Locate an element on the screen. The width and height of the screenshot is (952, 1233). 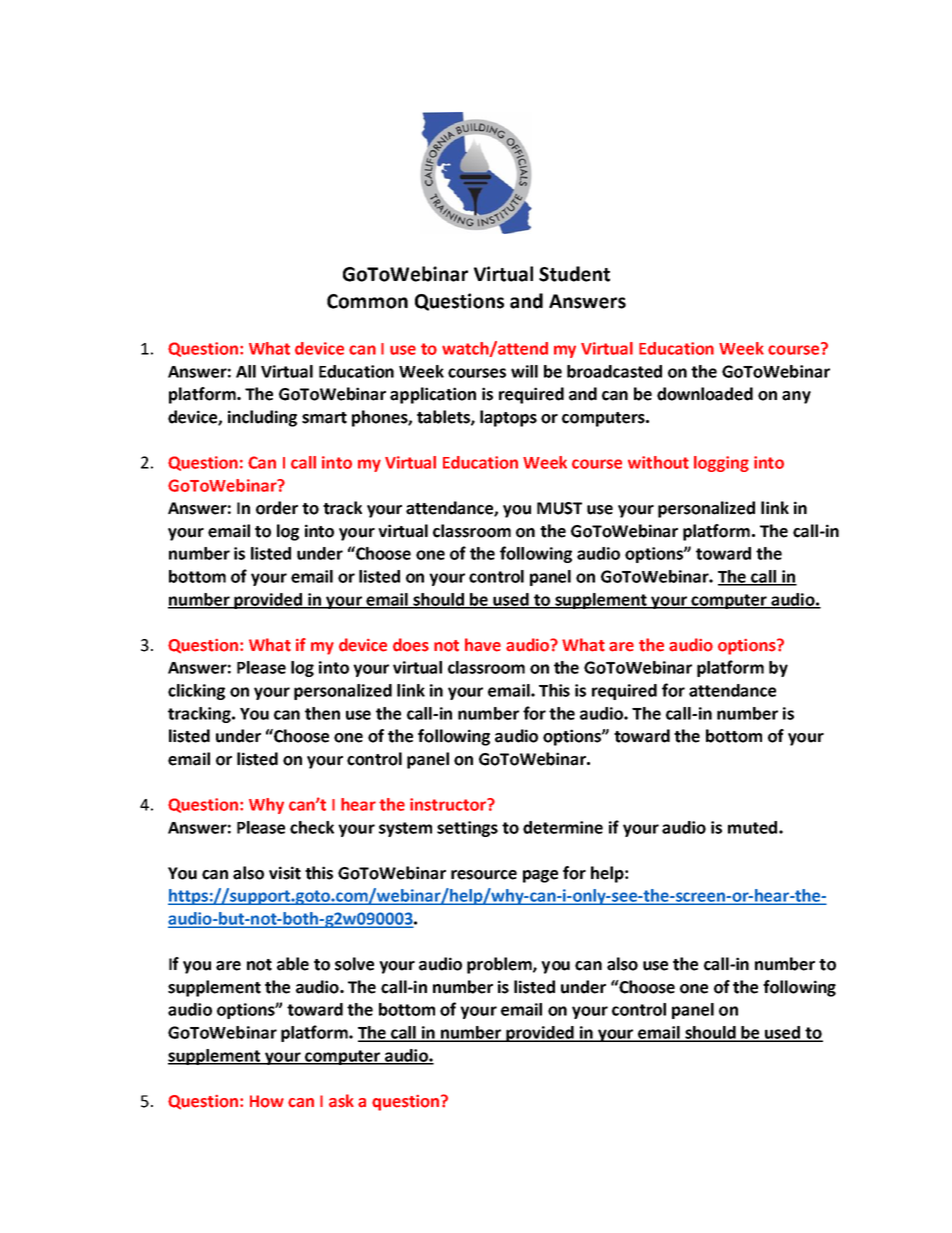
How is located at coordinates (267, 1101).
